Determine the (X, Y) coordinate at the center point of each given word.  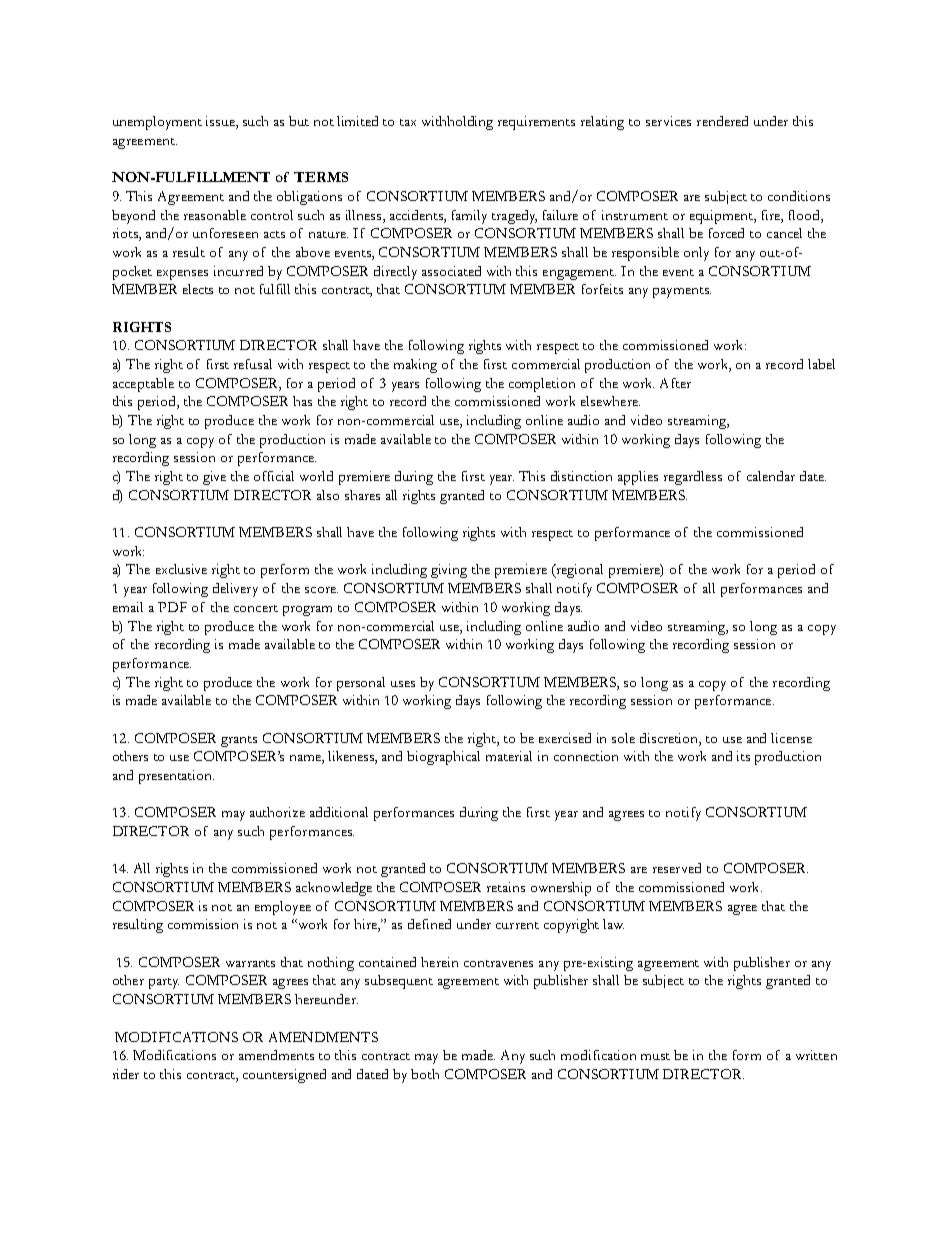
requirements (536, 123)
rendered (722, 121)
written (816, 1055)
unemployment (157, 123)
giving (449, 571)
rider (126, 1074)
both (425, 1074)
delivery (235, 590)
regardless (693, 478)
